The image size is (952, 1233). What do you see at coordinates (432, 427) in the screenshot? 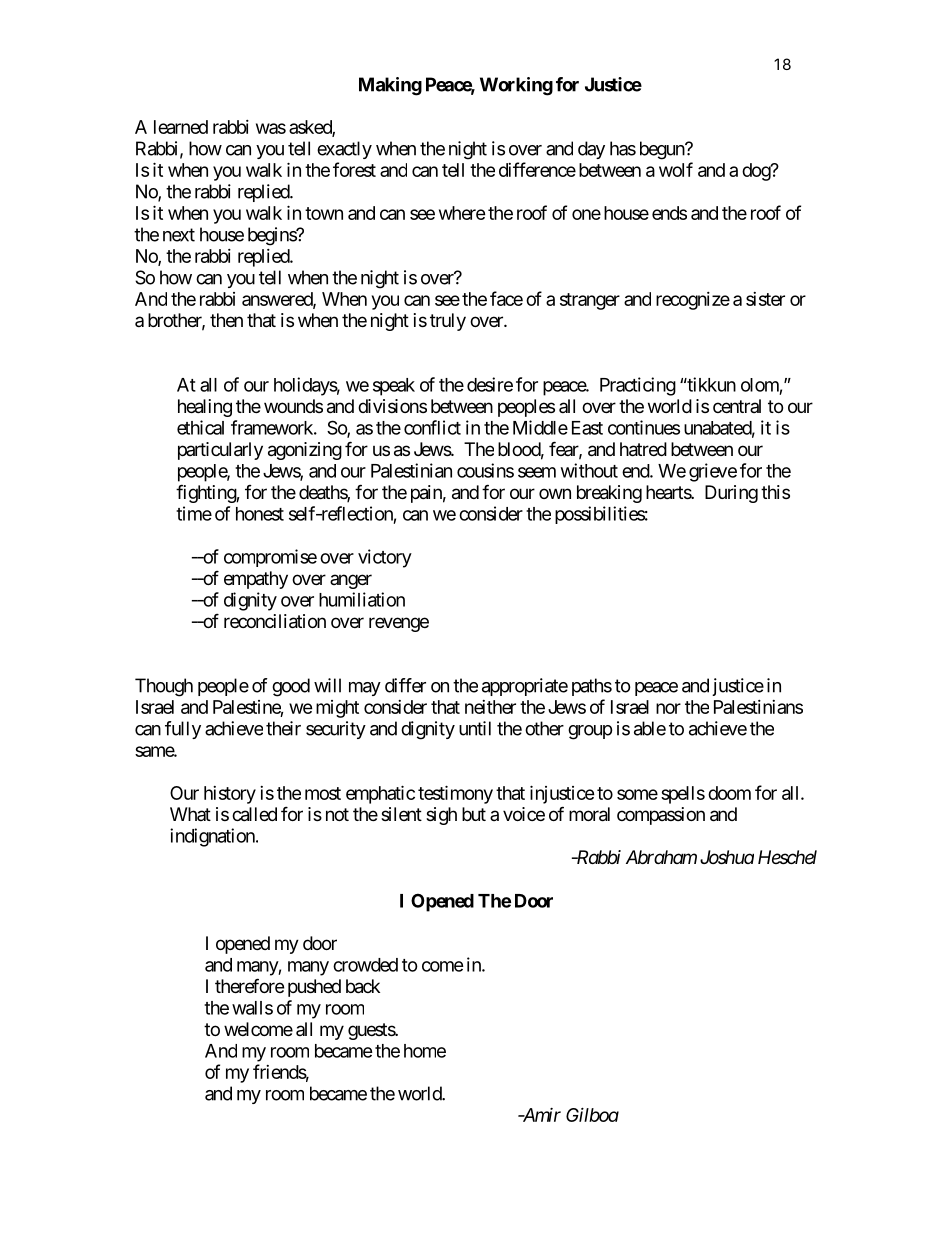
I see `conflict` at bounding box center [432, 427].
